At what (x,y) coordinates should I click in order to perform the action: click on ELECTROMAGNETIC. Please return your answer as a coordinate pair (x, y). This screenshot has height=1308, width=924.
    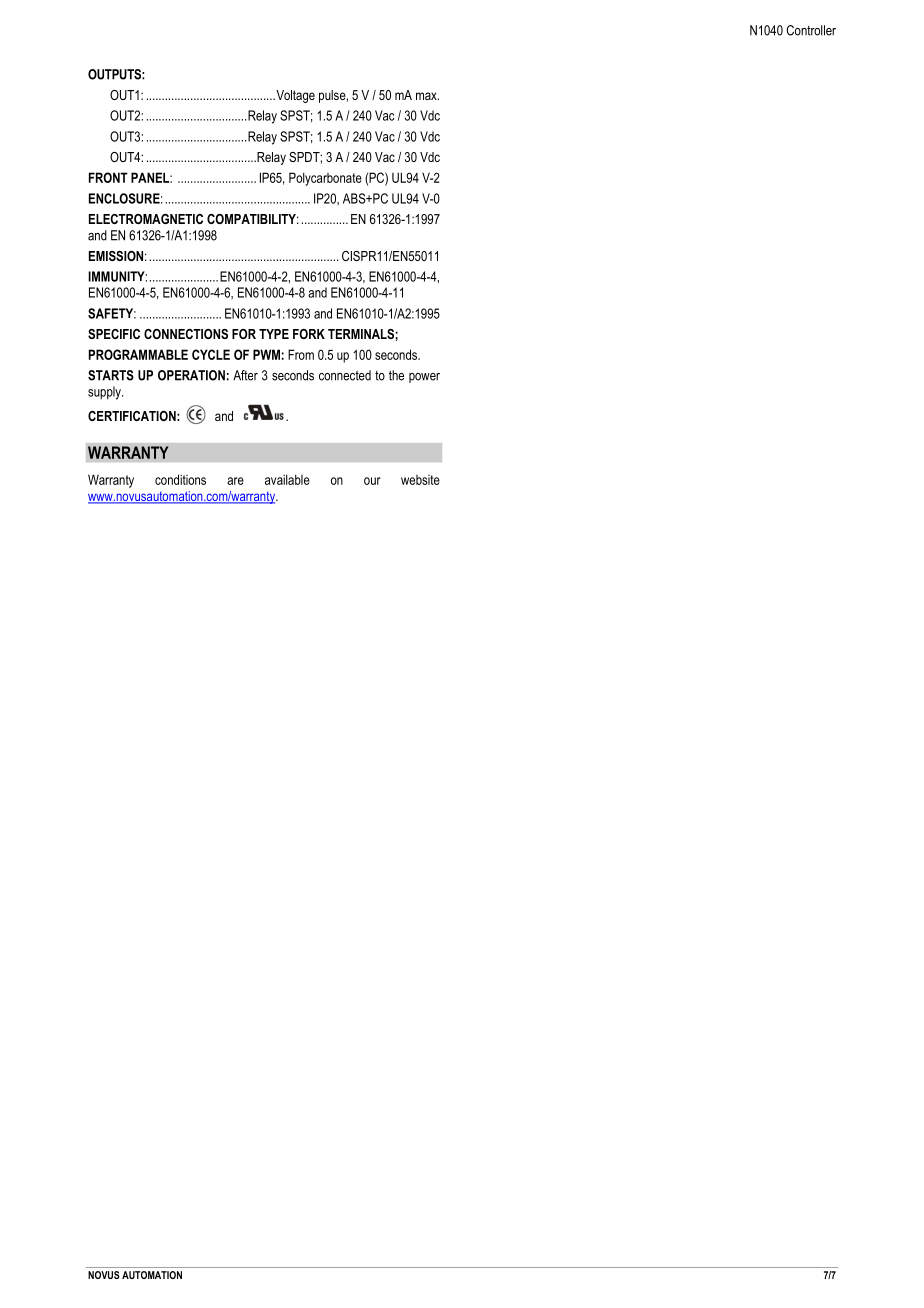
    Looking at the image, I should click on (146, 219).
